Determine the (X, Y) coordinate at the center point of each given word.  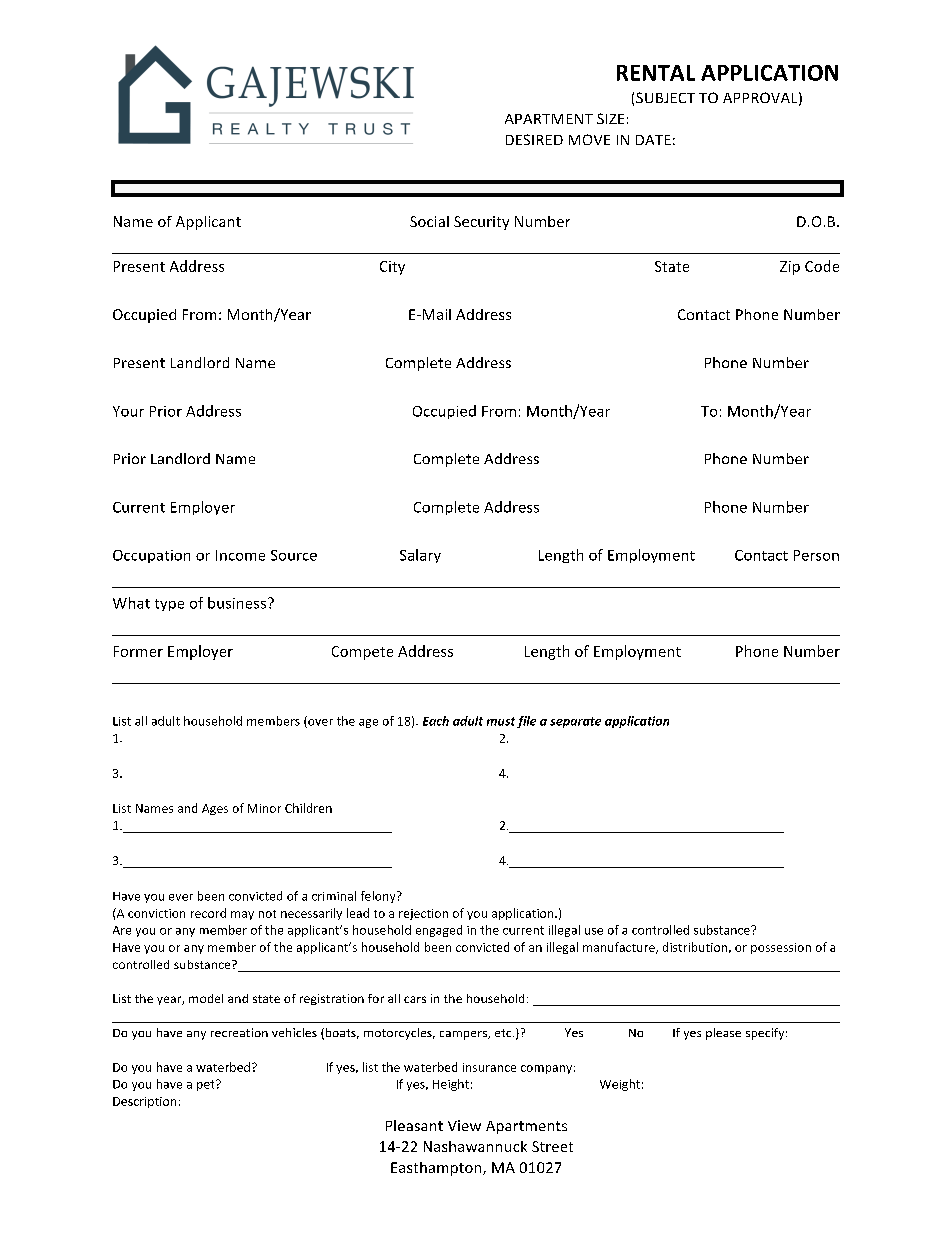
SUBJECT (665, 97)
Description (144, 1102)
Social (429, 221)
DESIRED (534, 139)
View (464, 1125)
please (723, 1034)
